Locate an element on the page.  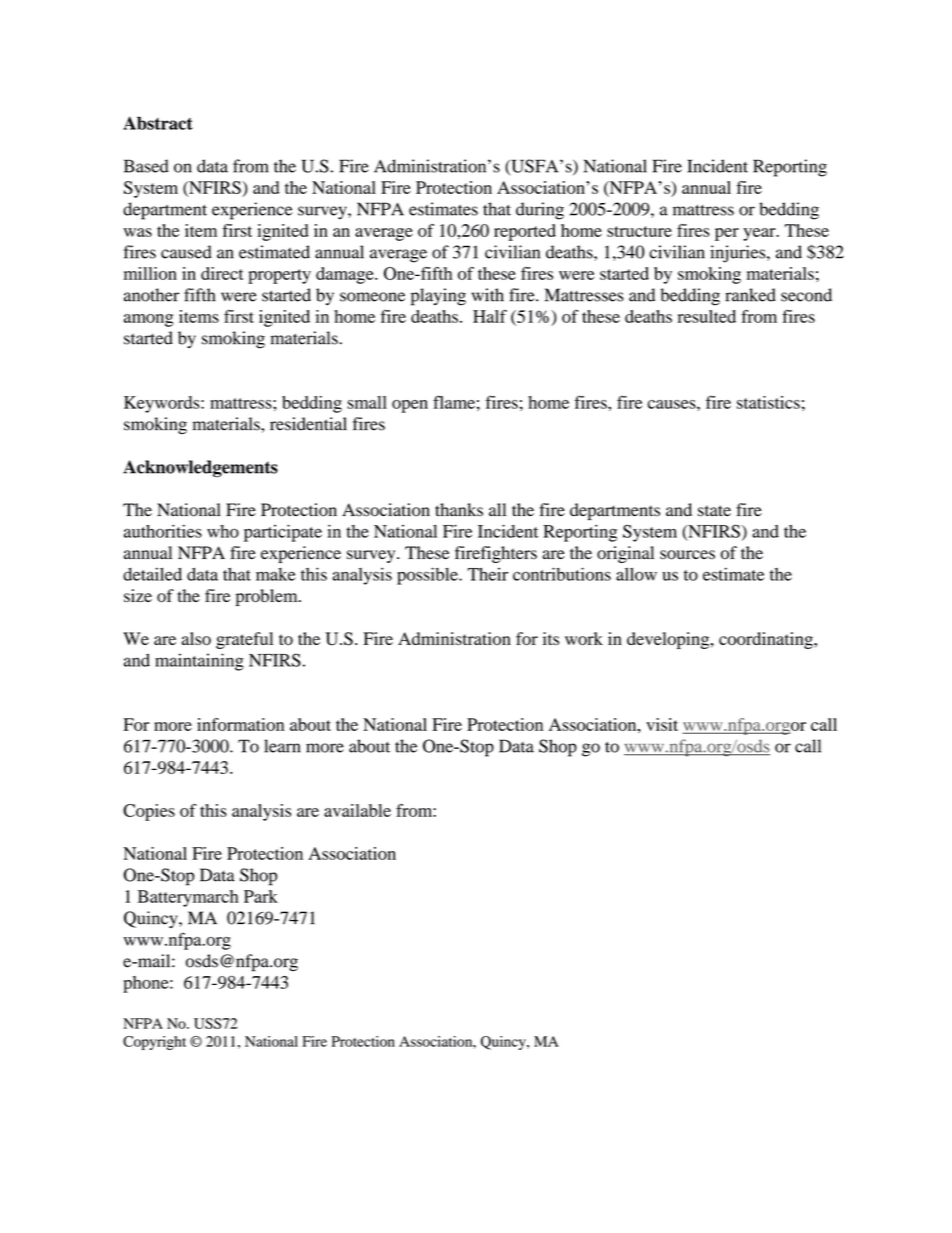
visit is located at coordinates (662, 724).
